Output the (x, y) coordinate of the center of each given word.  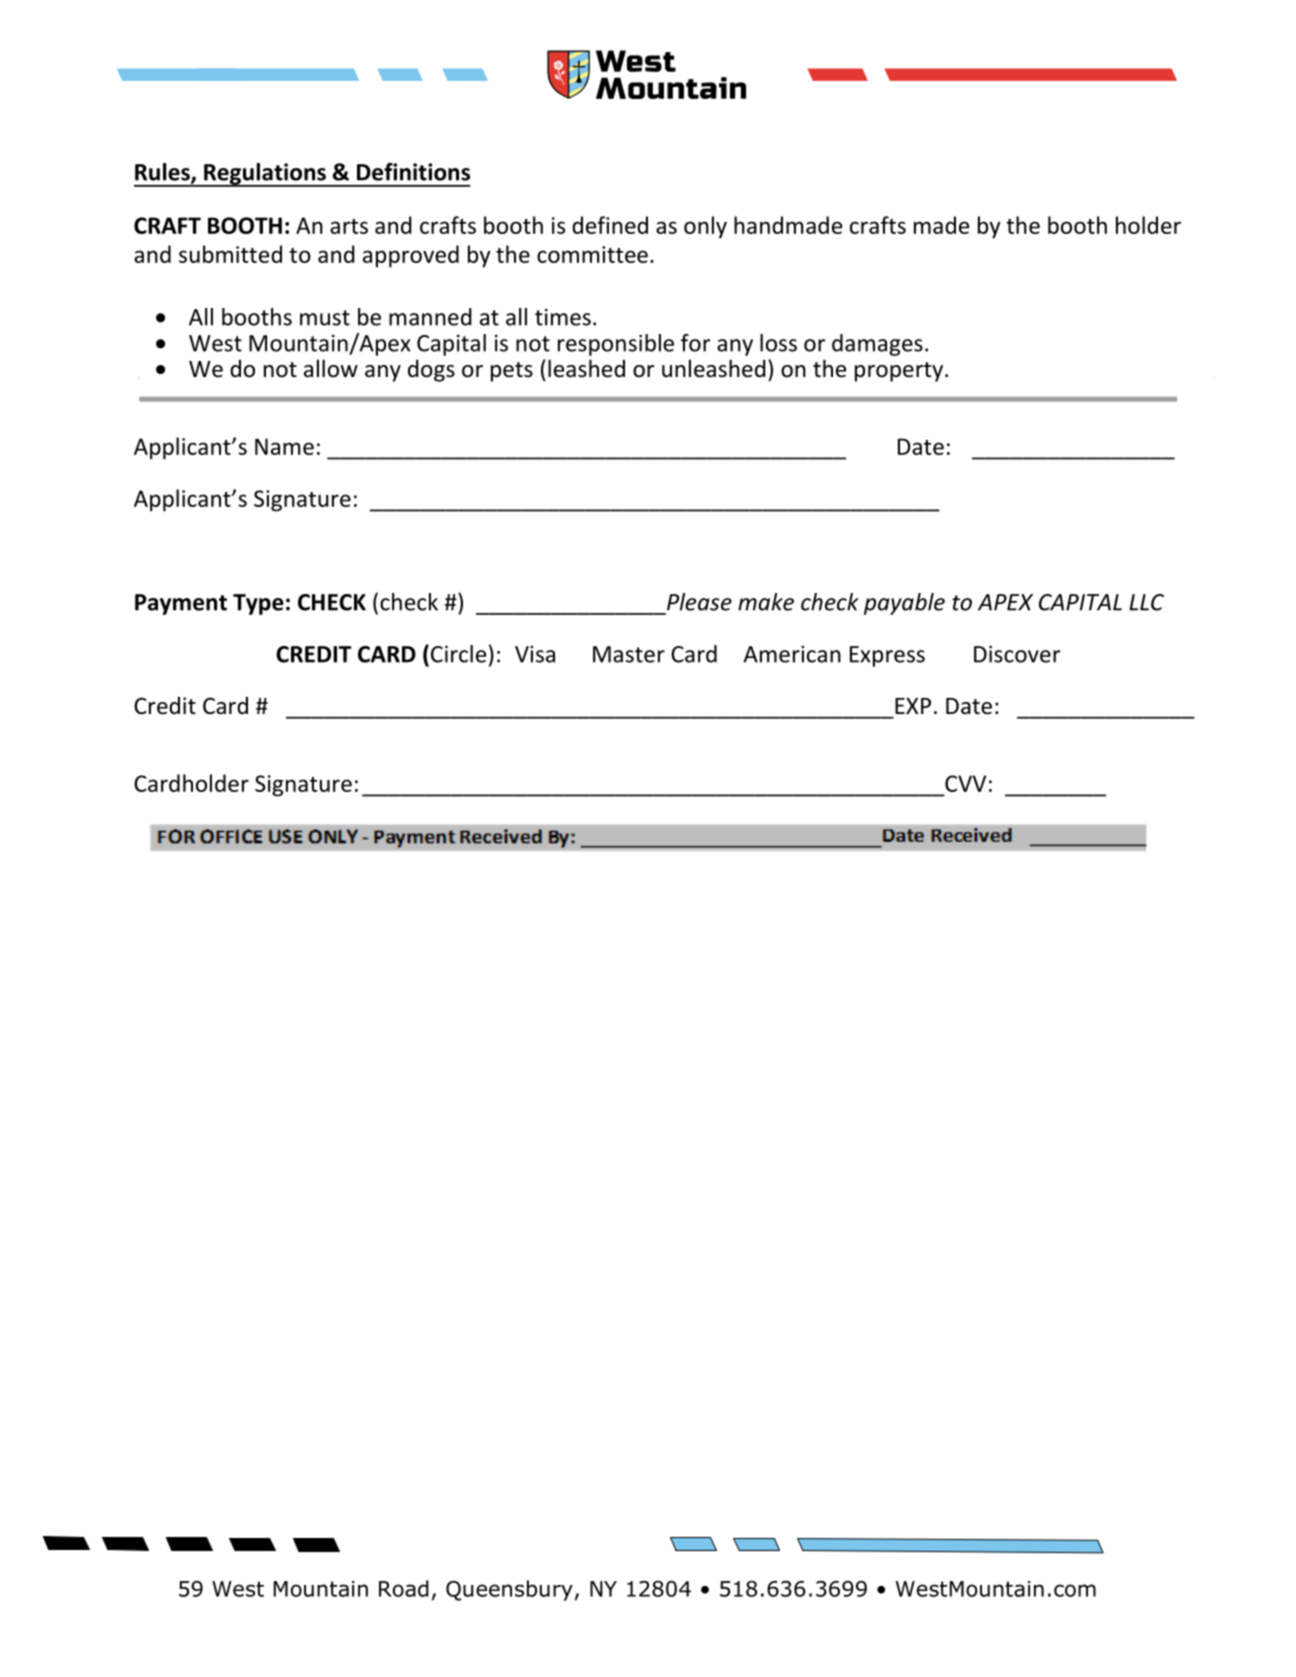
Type (258, 604)
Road (404, 1588)
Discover (1017, 654)
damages (877, 345)
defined (610, 225)
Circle (458, 654)
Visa (535, 654)
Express (887, 656)
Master (629, 654)
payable (904, 604)
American (792, 654)
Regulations (265, 175)
